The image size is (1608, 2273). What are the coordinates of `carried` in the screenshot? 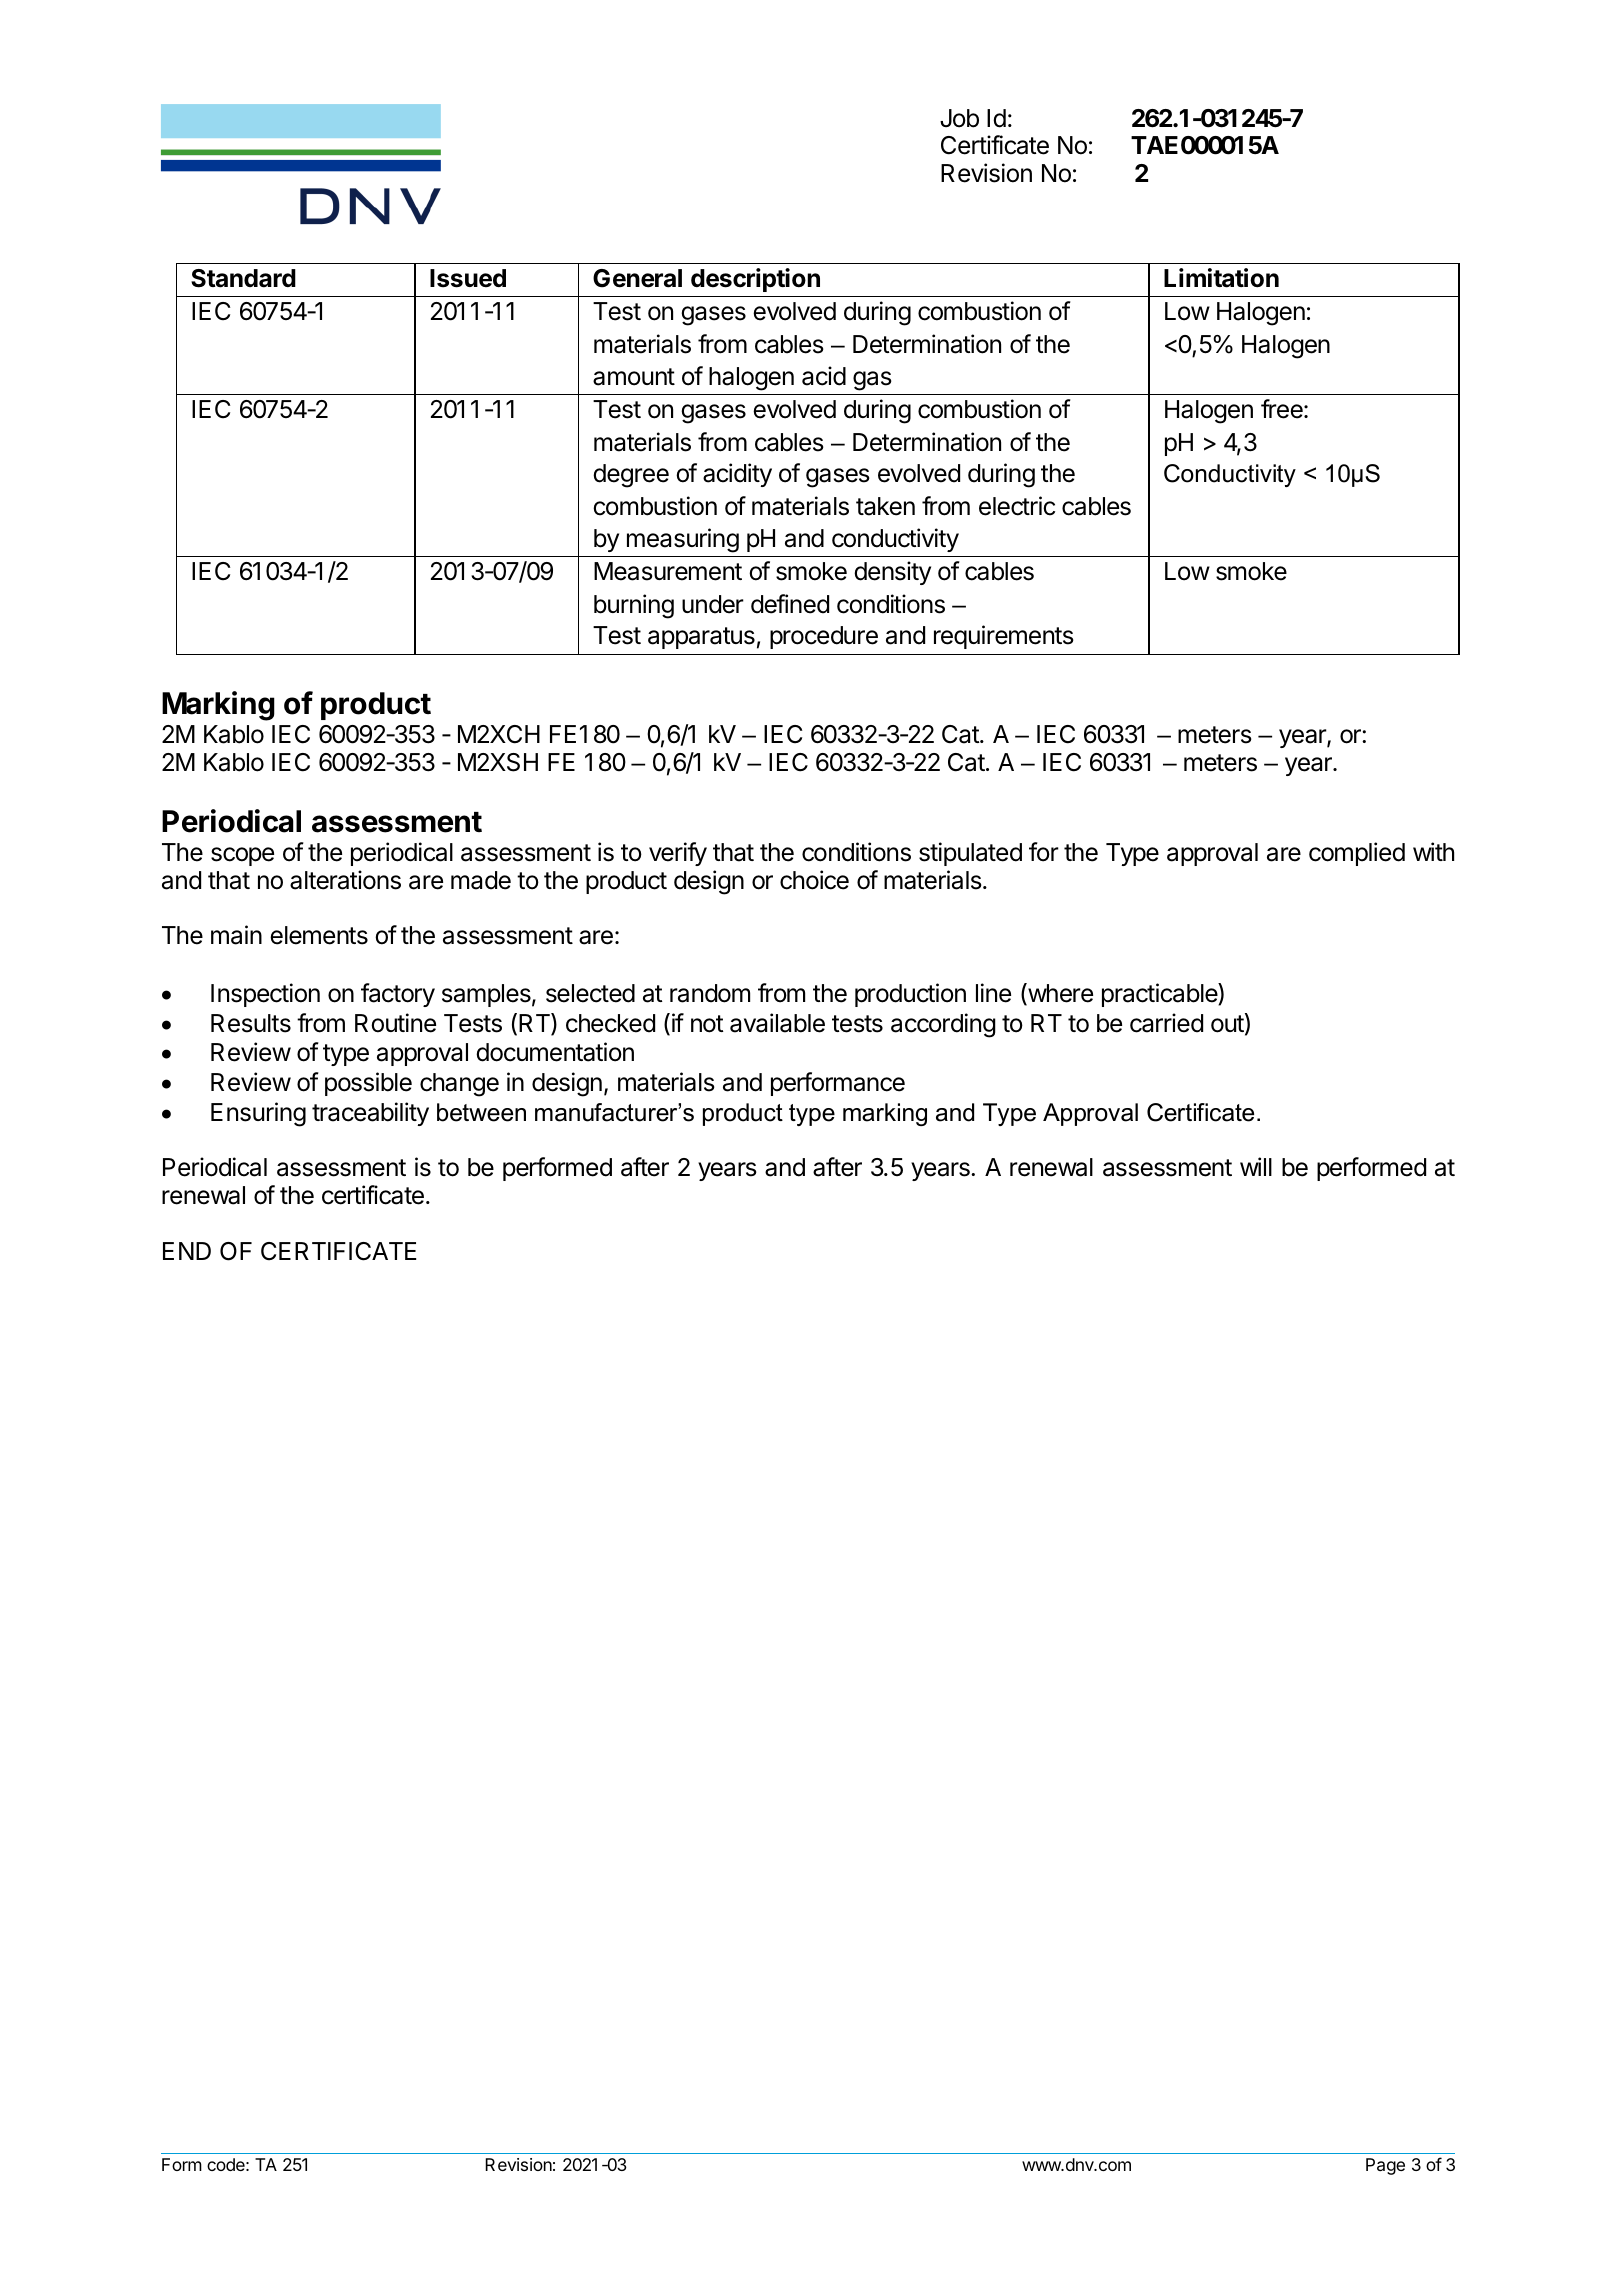 It's located at (1166, 1023).
